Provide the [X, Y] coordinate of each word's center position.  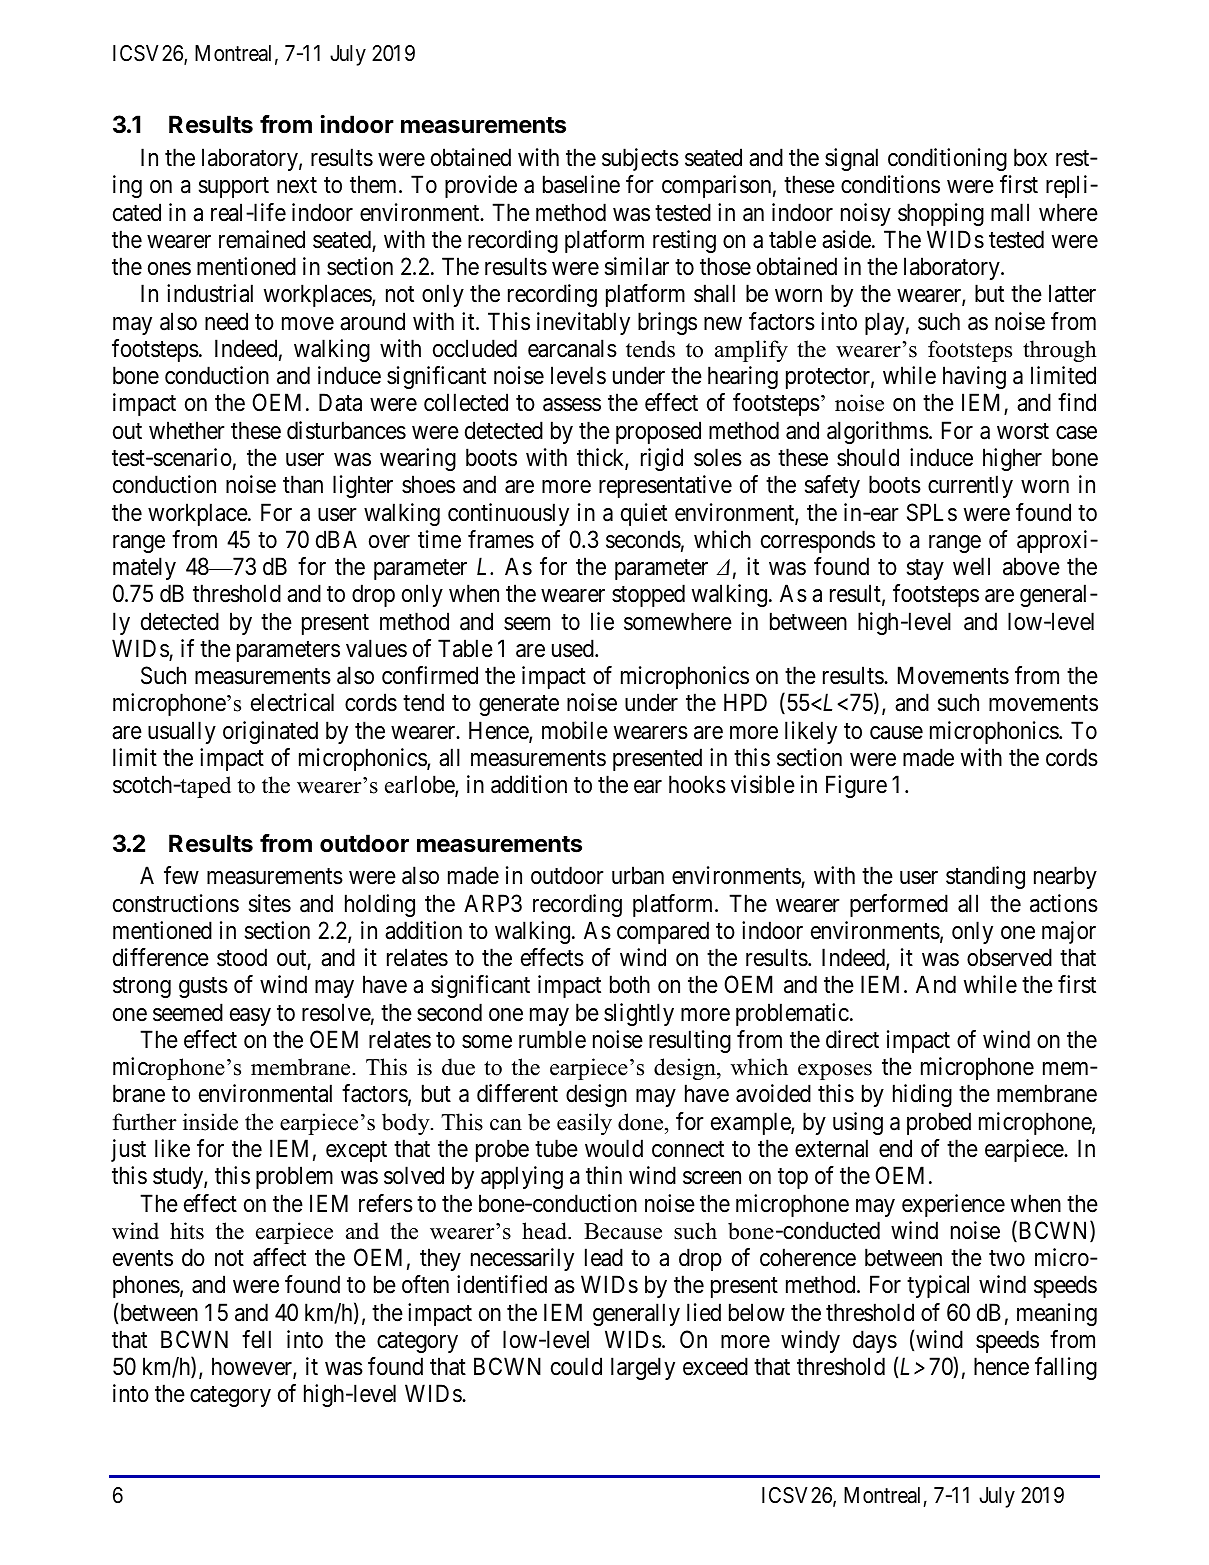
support [234, 188]
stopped [648, 595]
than [303, 484]
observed [1009, 957]
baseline [581, 184]
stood [242, 957]
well [971, 566]
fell [256, 1339]
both [630, 984]
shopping [941, 214]
